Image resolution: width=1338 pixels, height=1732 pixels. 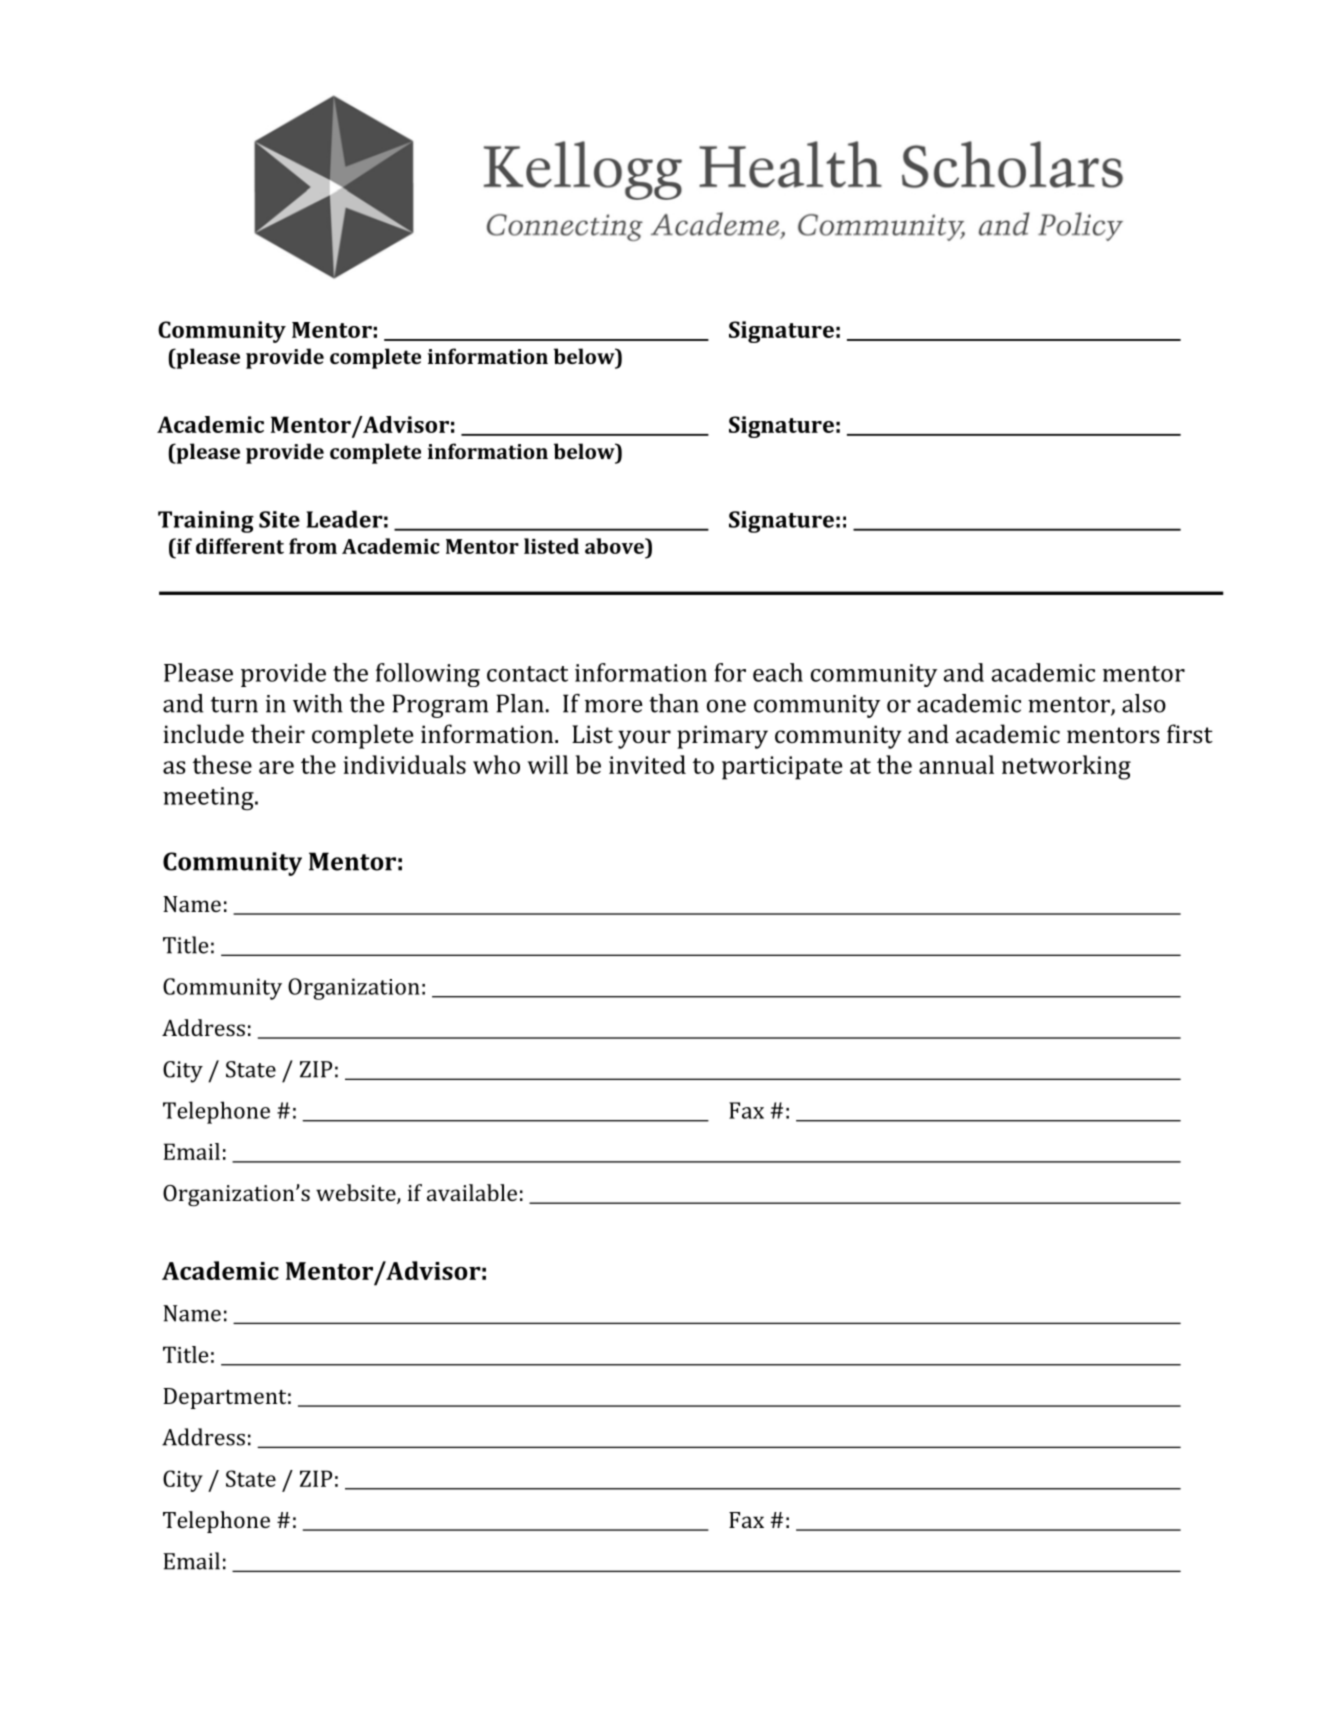 What do you see at coordinates (1144, 703) in the screenshot?
I see `also` at bounding box center [1144, 703].
